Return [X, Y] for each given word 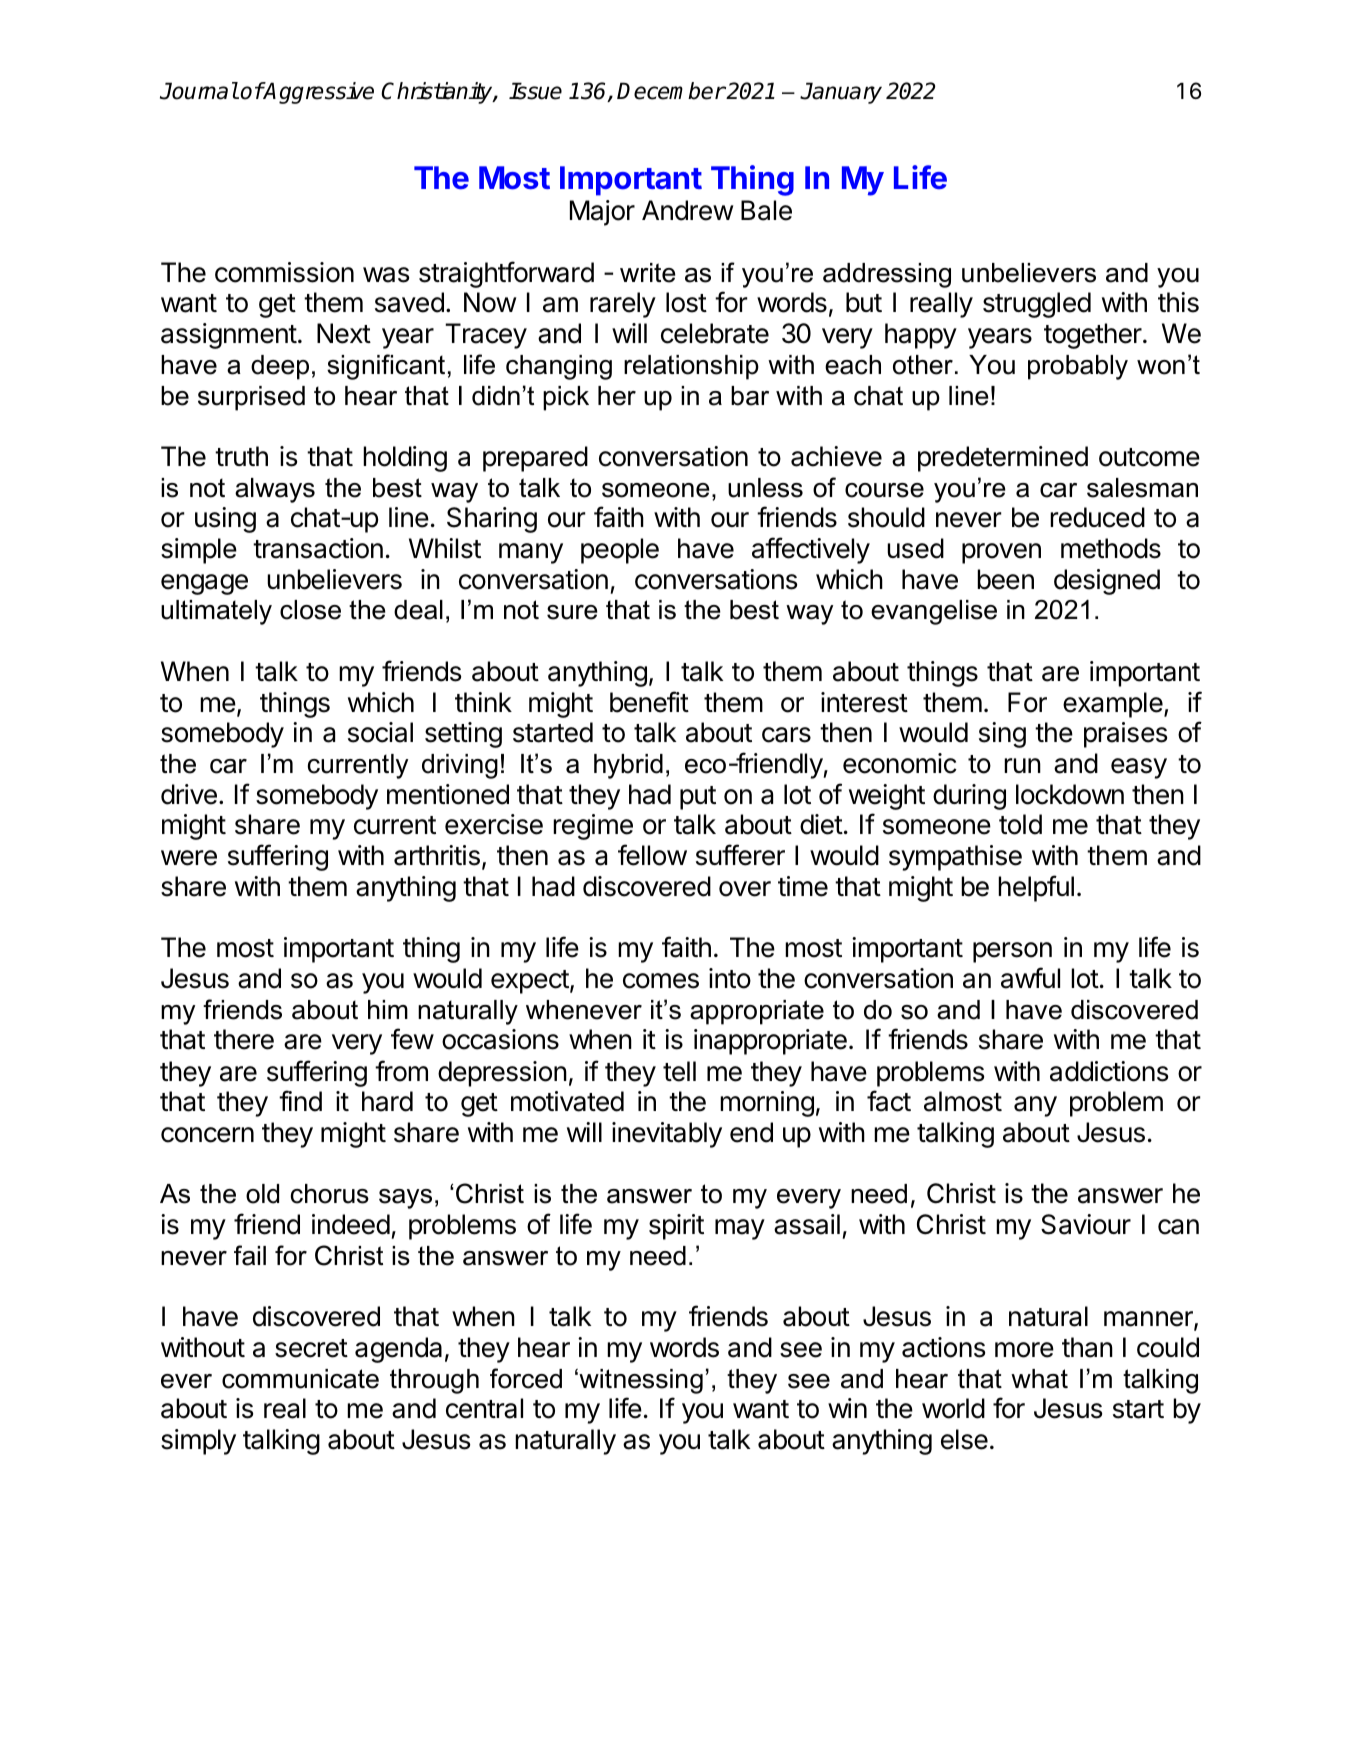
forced [526, 1378]
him [388, 1009]
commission [284, 272]
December [671, 91]
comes [661, 981]
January [841, 93]
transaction [318, 548]
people [620, 551]
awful [1030, 978]
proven [1001, 553]
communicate [300, 1379]
